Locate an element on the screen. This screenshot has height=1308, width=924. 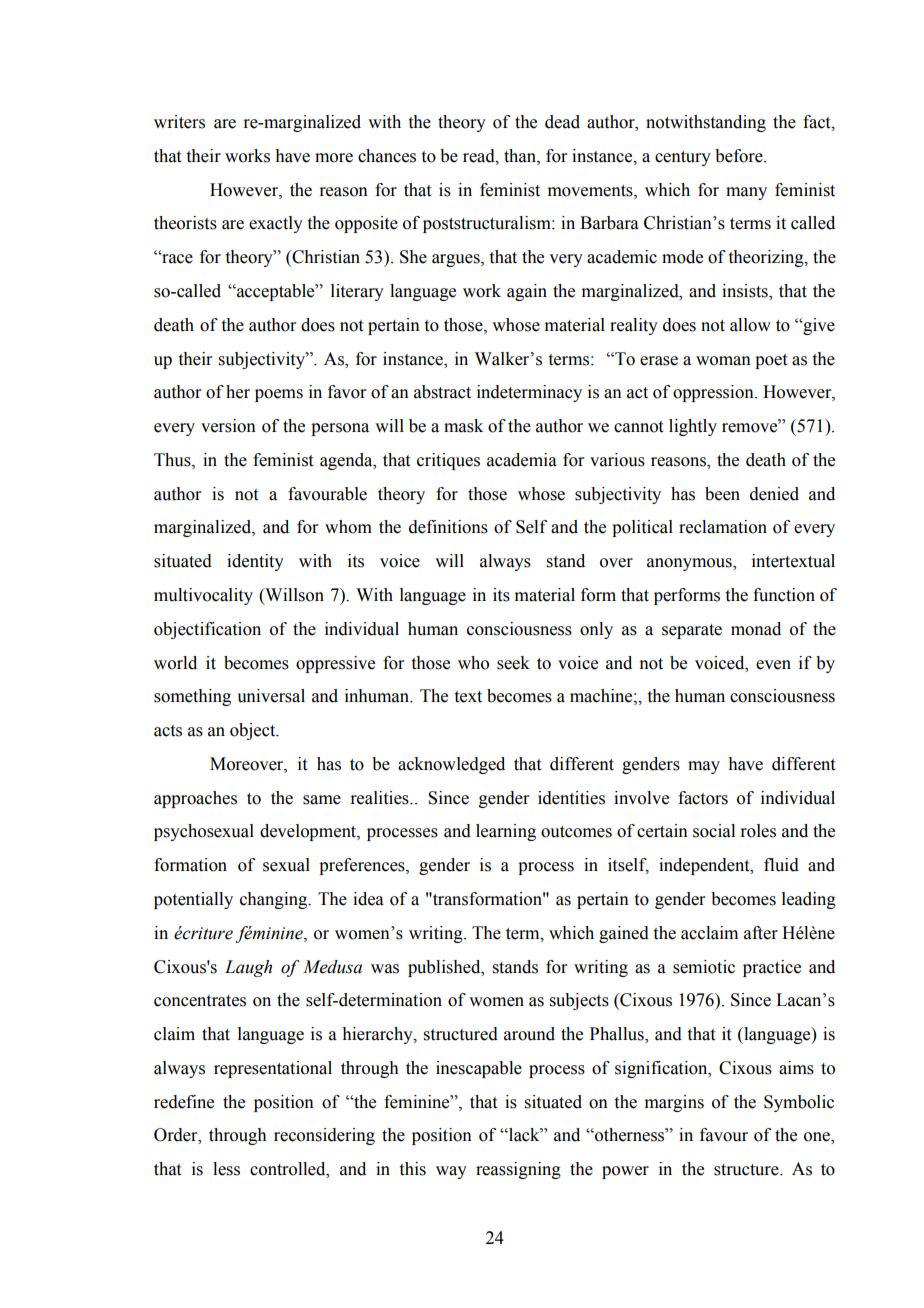
poems is located at coordinates (279, 395).
